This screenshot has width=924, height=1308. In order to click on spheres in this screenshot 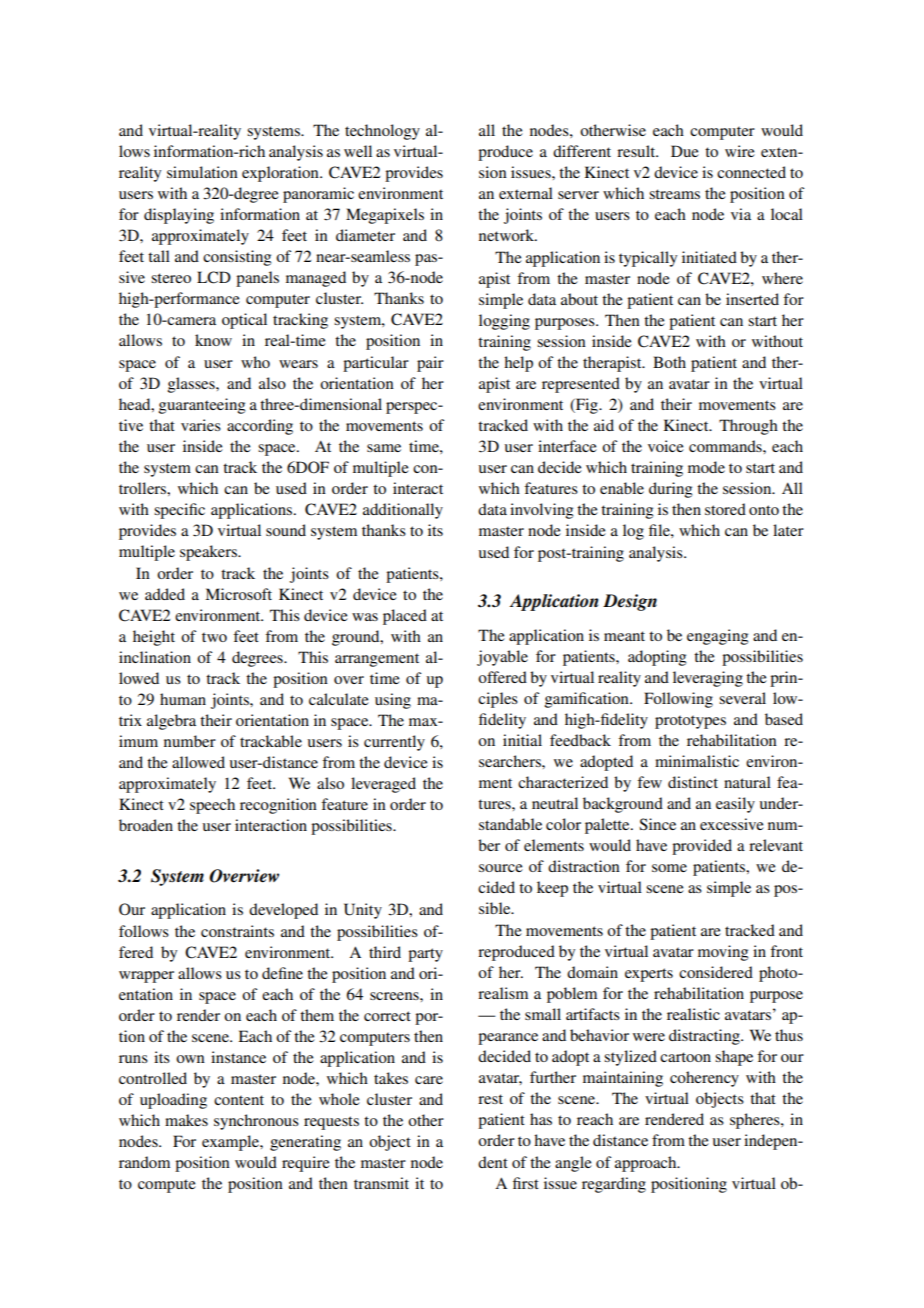, I will do `click(756, 1121)`.
